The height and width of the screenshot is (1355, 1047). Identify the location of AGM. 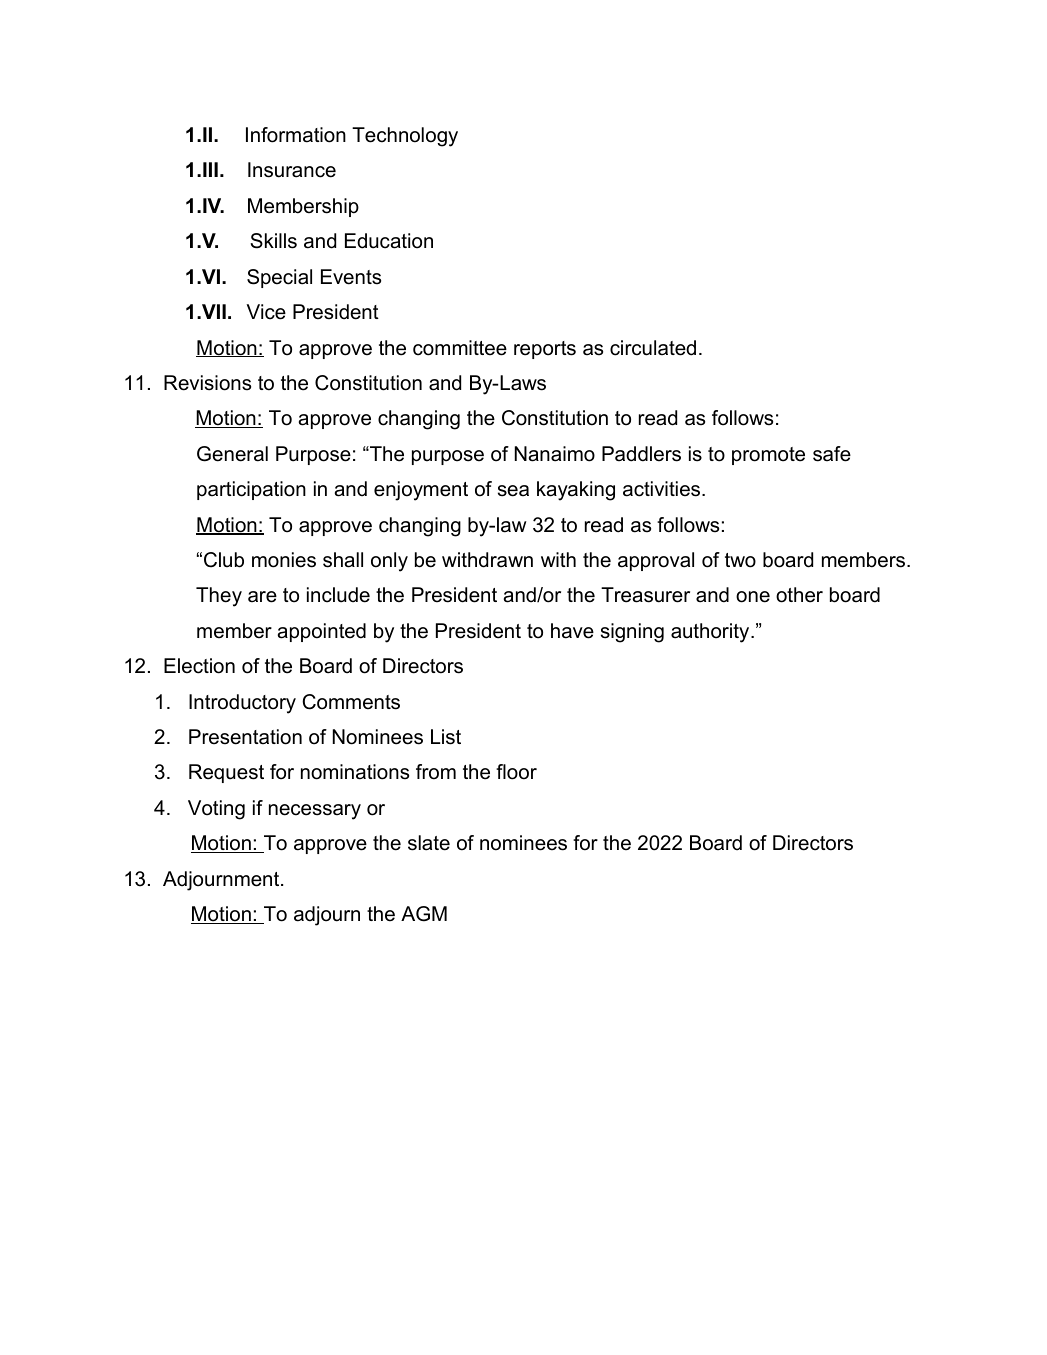
(424, 914).
